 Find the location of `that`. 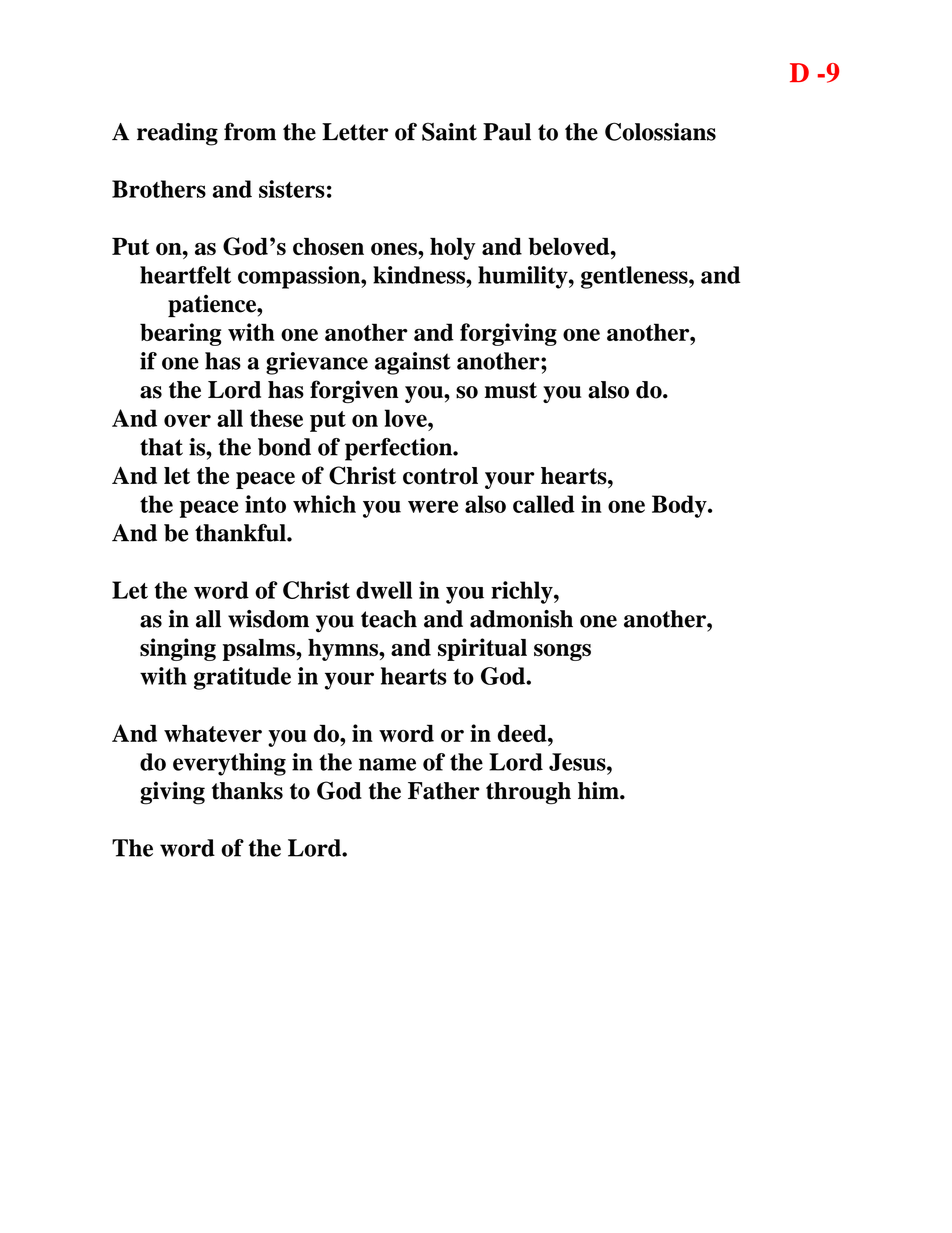

that is located at coordinates (161, 447).
